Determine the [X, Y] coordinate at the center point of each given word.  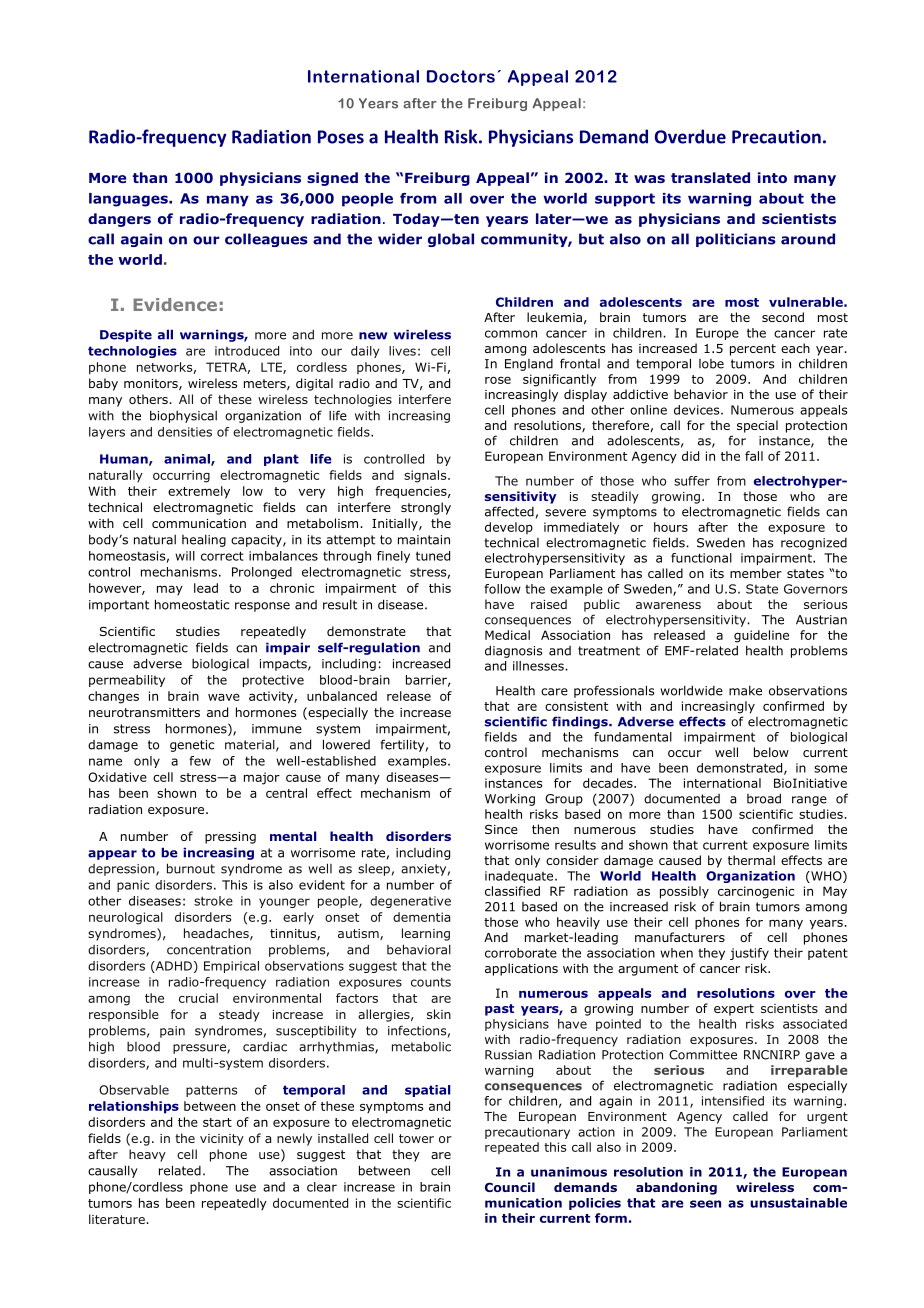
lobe [711, 364]
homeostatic [192, 604]
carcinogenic [756, 892]
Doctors [461, 76]
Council [510, 1187]
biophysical [183, 416]
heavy [147, 1155]
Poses [341, 137]
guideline [761, 636]
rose [498, 380]
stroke [213, 901]
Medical [507, 635]
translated [710, 177]
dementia [421, 917]
